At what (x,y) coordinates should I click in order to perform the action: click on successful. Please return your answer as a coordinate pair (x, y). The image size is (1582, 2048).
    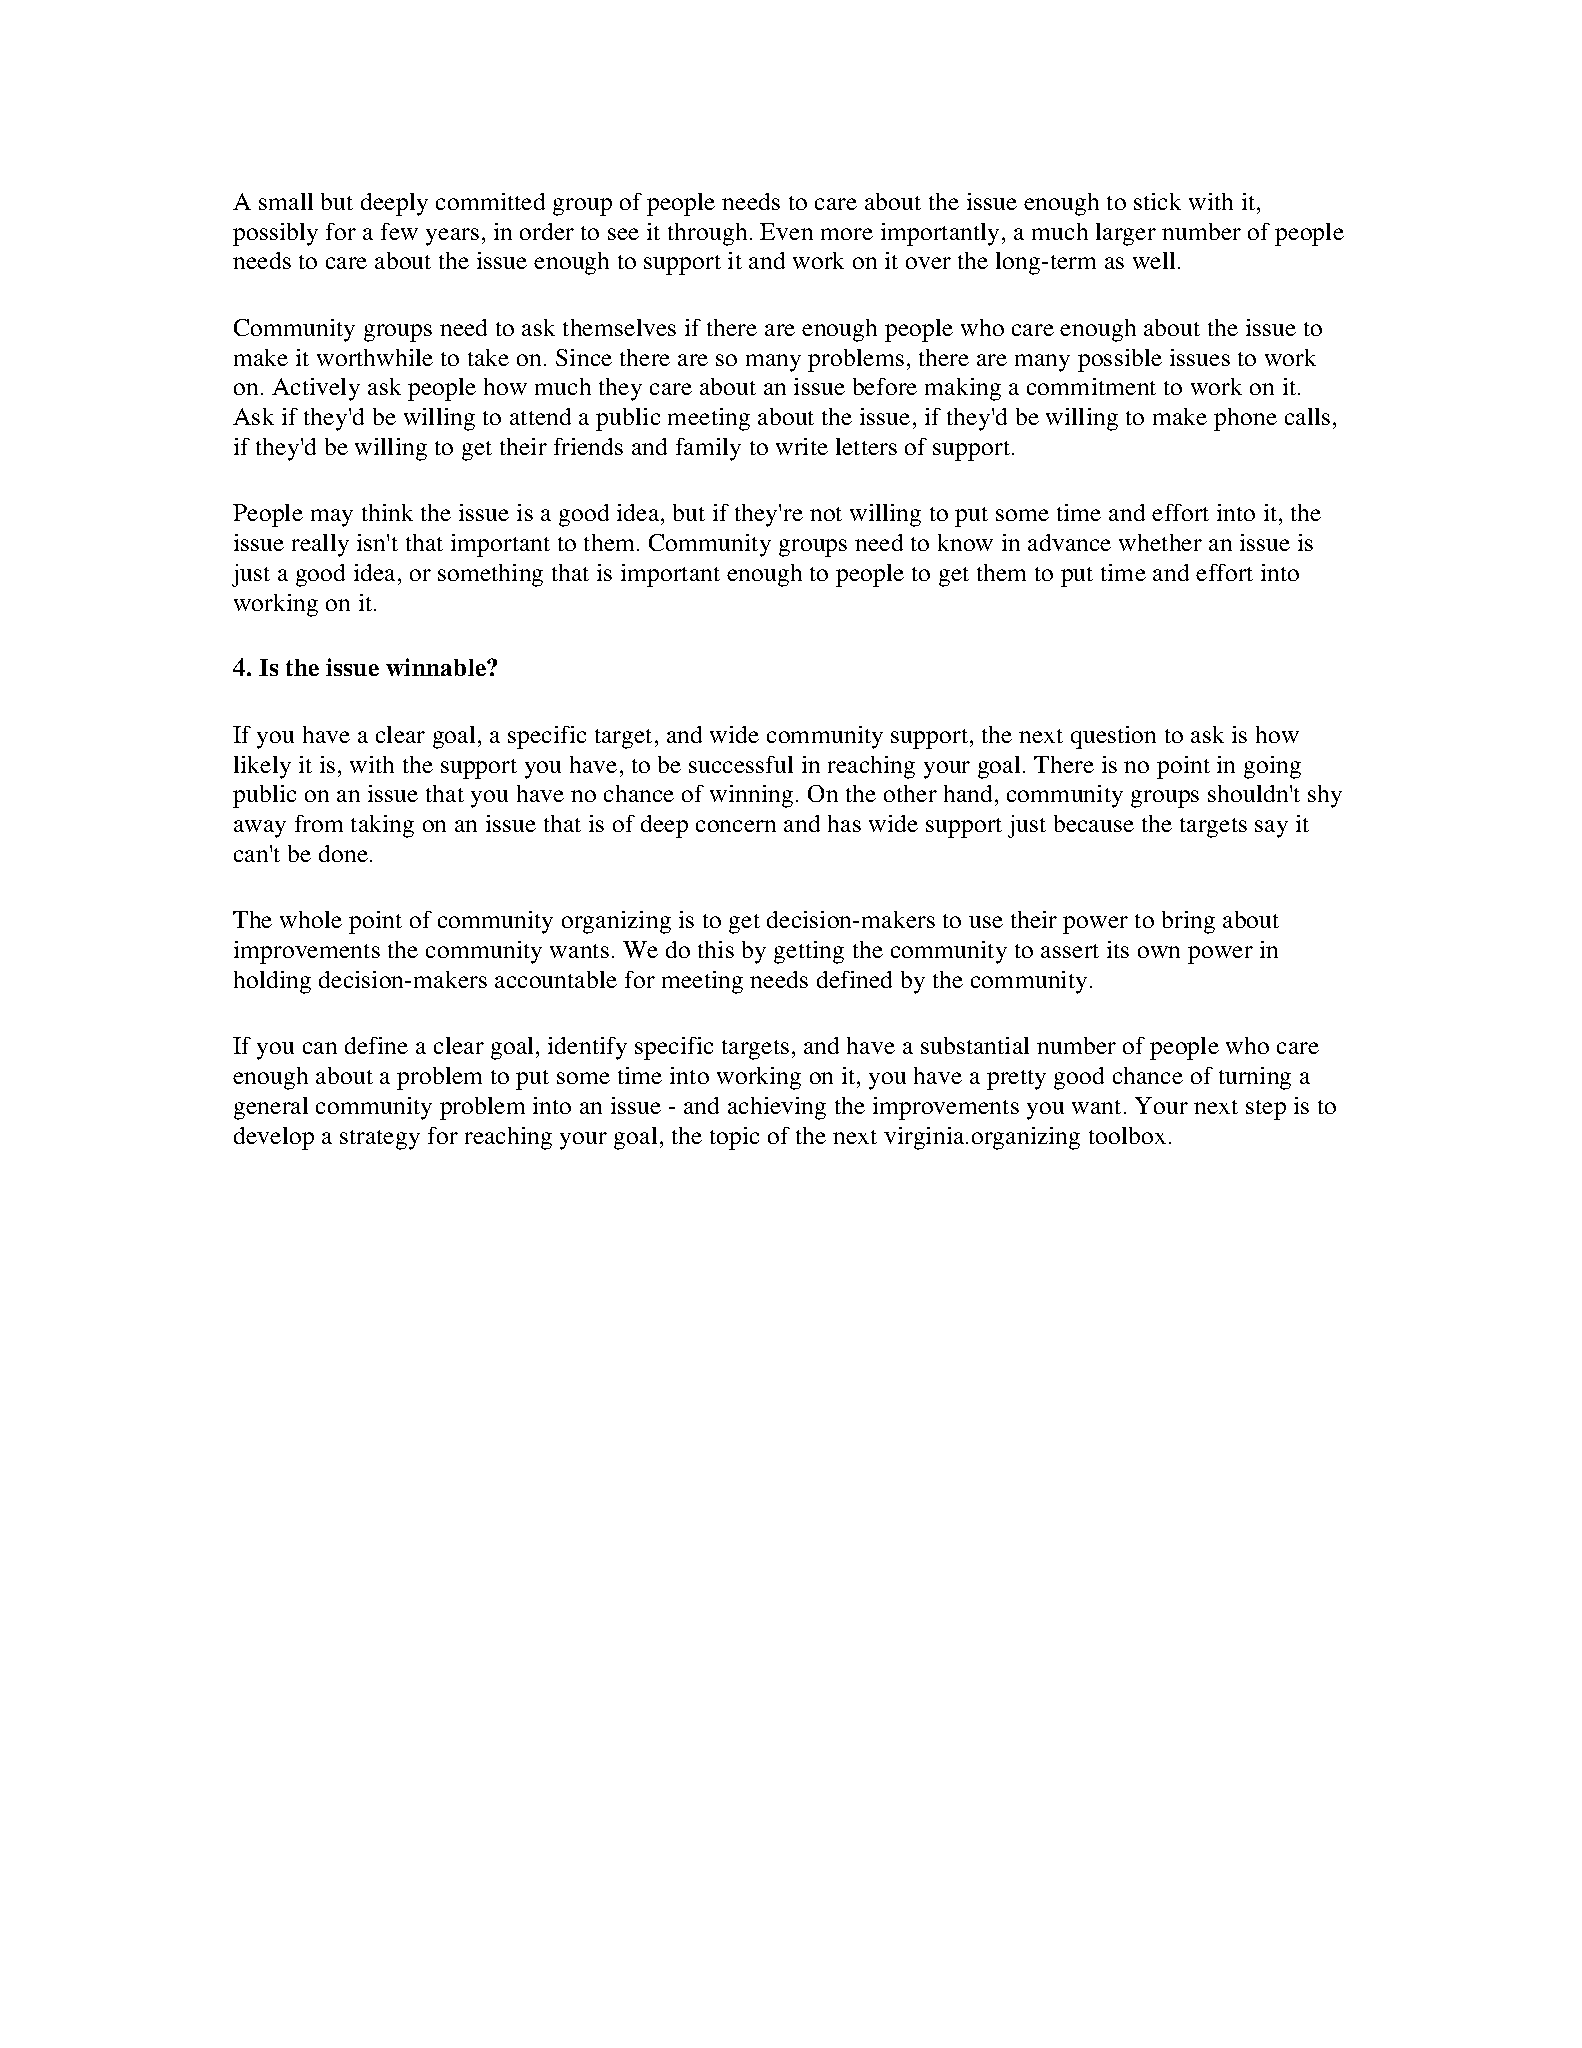
    Looking at the image, I should click on (741, 764).
